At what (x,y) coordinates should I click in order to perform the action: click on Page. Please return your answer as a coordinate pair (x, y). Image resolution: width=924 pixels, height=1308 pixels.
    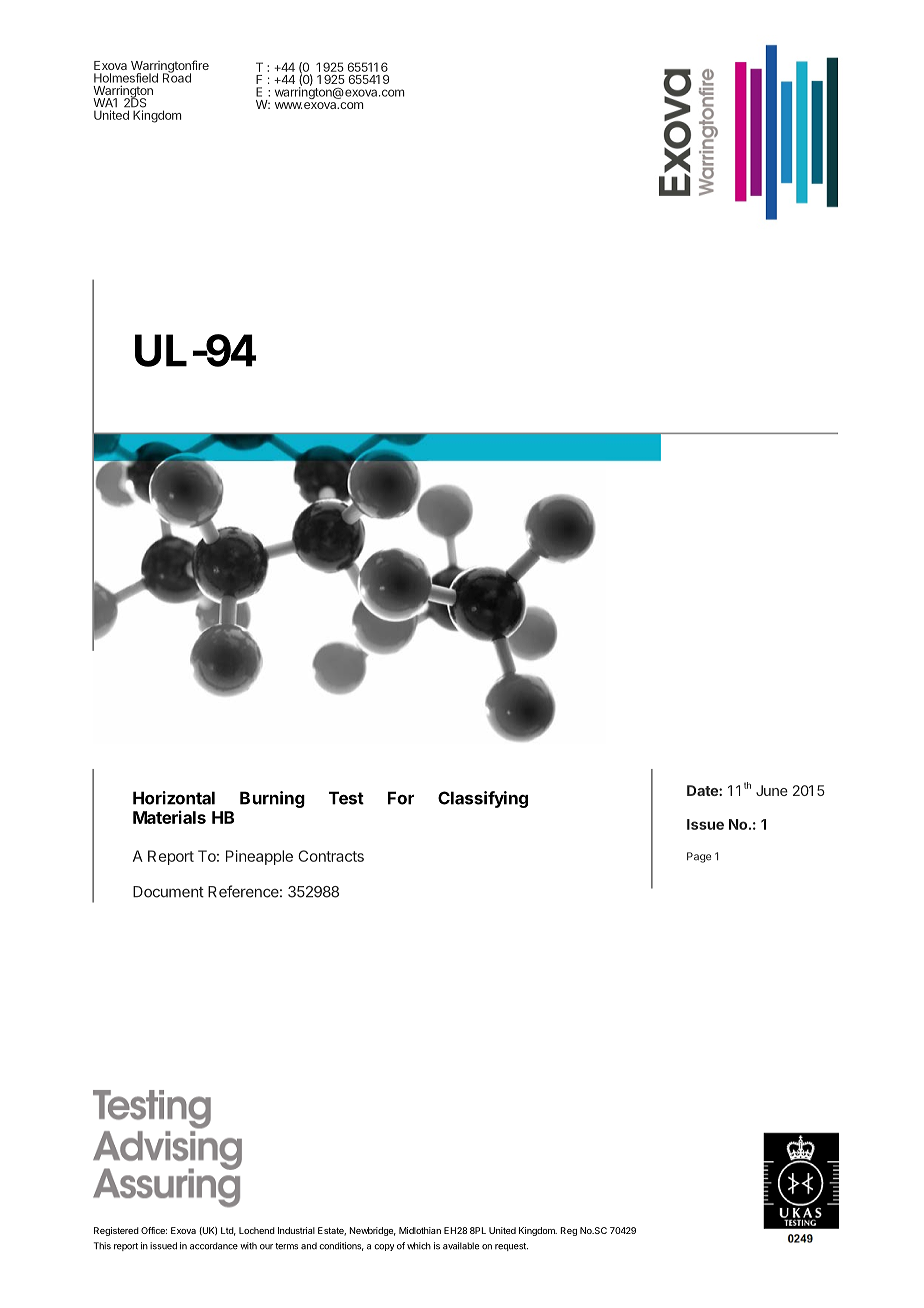
    Looking at the image, I should click on (699, 857).
